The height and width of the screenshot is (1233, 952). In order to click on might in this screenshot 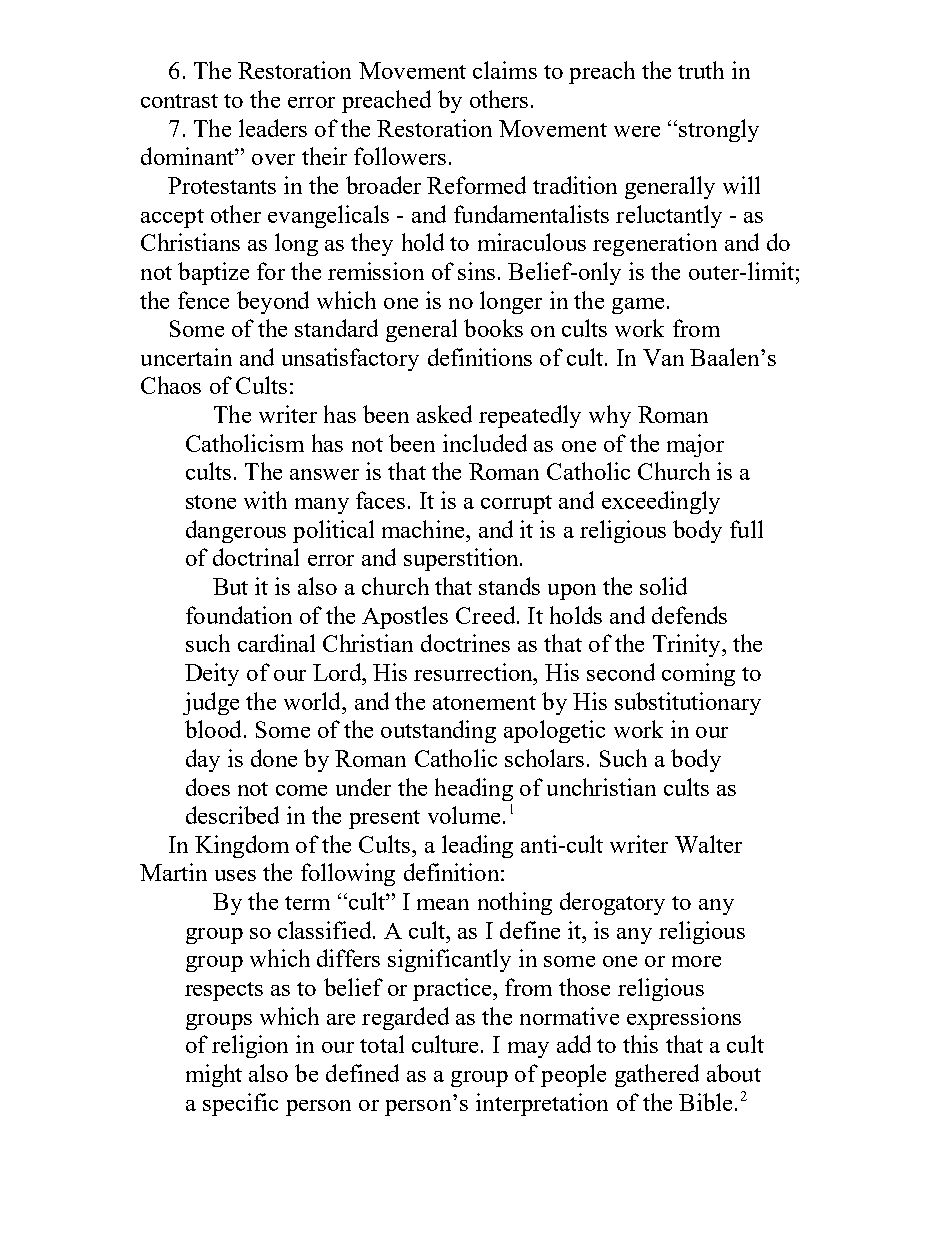, I will do `click(214, 1075)`.
